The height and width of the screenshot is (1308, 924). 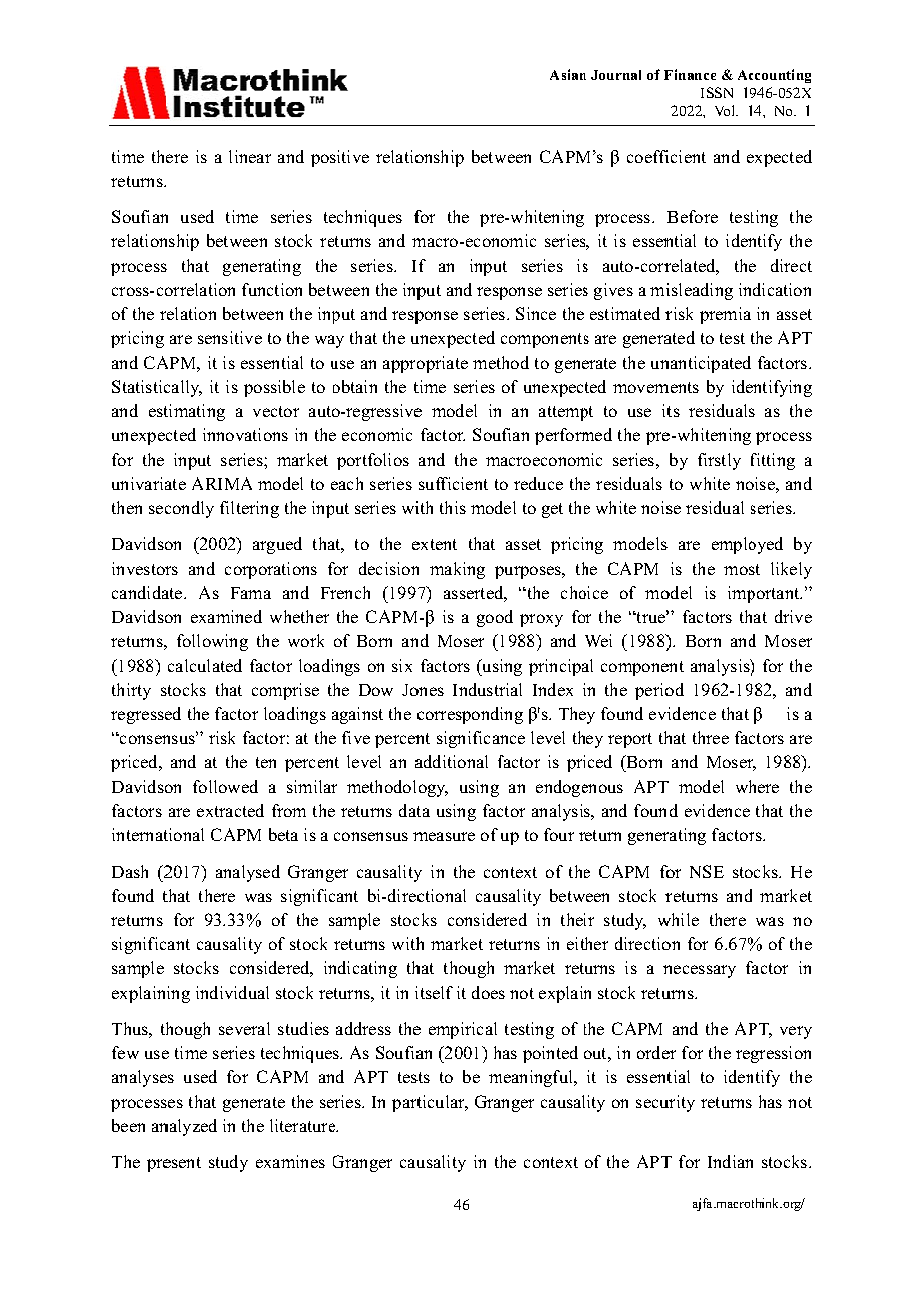 What do you see at coordinates (222, 483) in the screenshot?
I see `ARIMA` at bounding box center [222, 483].
